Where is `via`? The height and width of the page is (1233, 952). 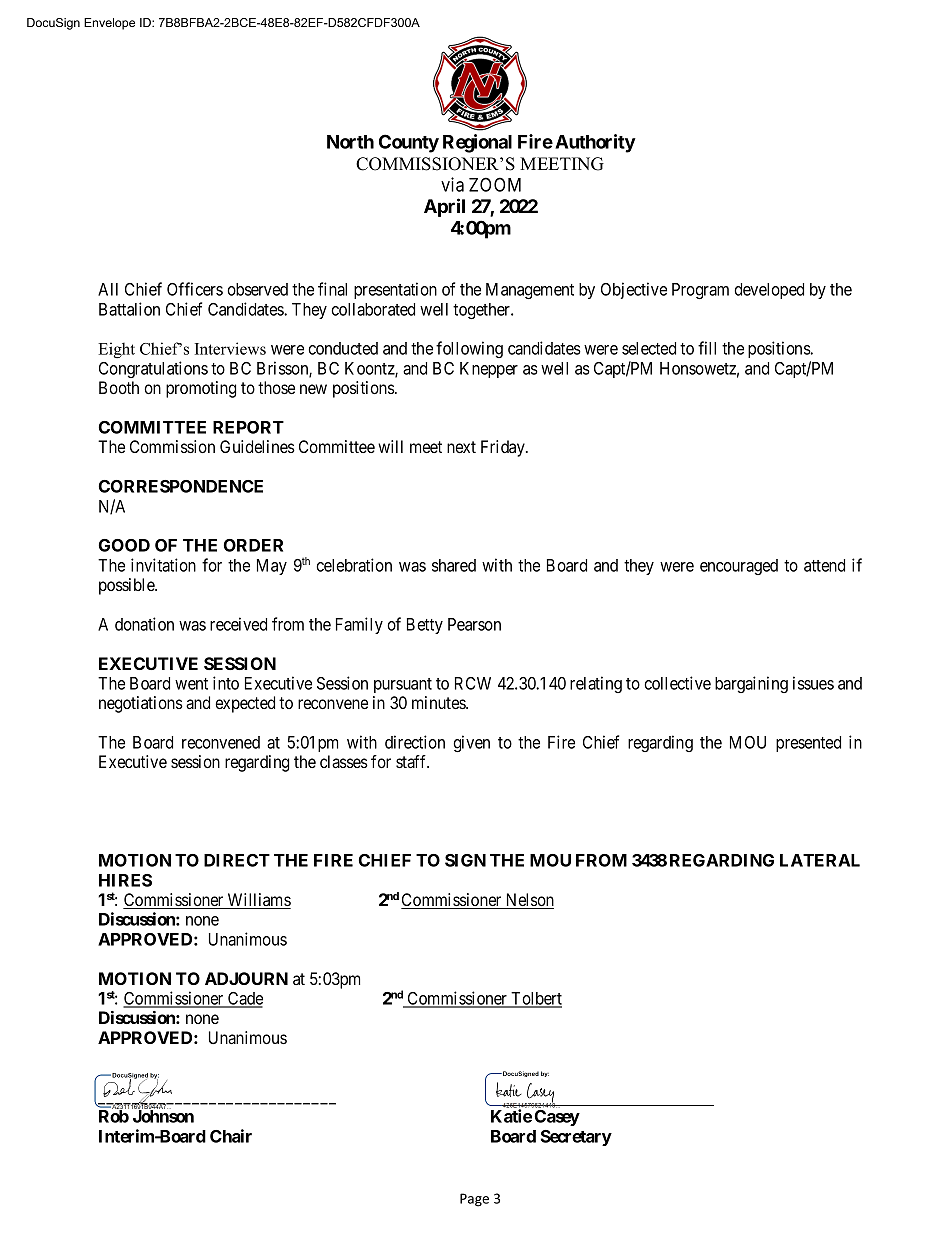
via is located at coordinates (452, 184).
